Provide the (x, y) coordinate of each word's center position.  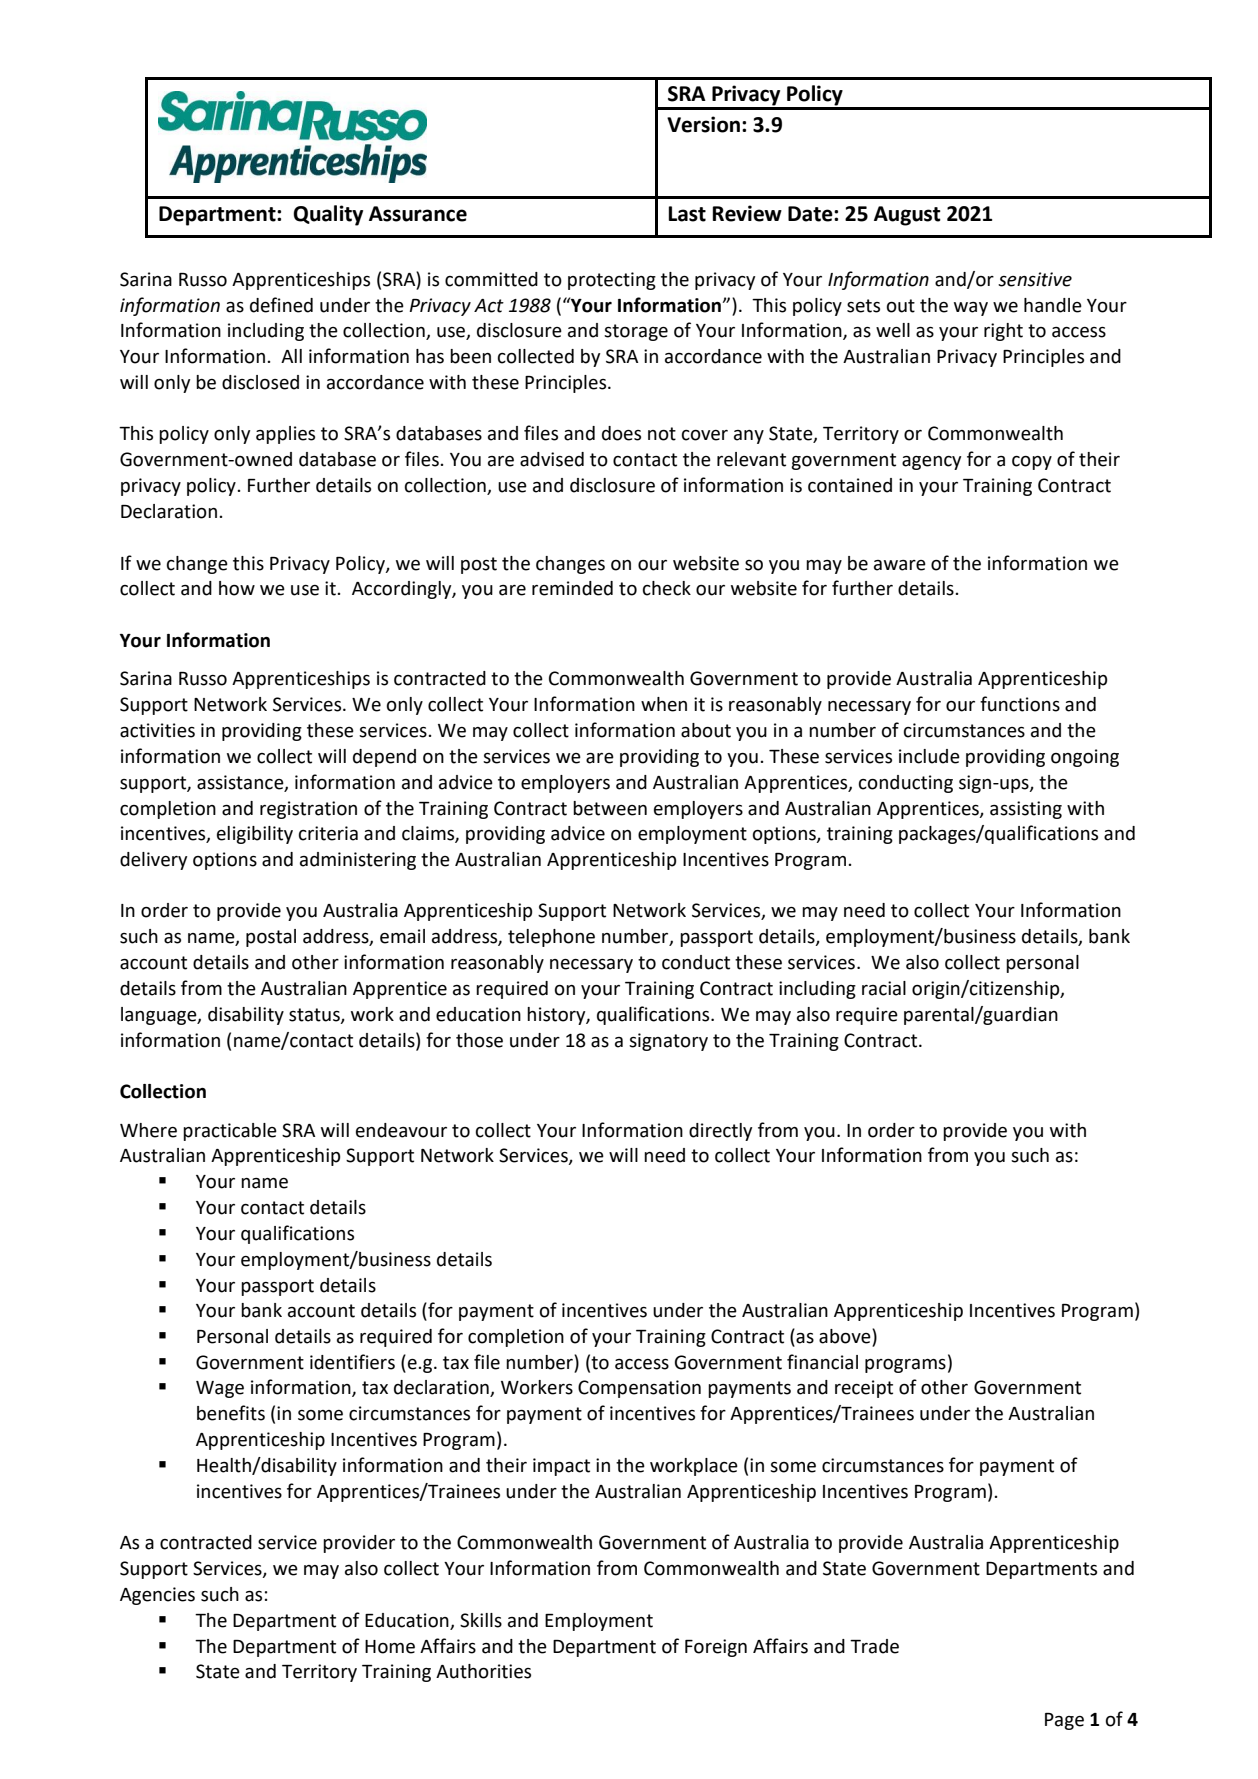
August (907, 216)
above (846, 1337)
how (237, 588)
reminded (572, 588)
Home (390, 1647)
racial (884, 988)
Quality (328, 215)
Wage (220, 1389)
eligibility (255, 835)
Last (687, 214)
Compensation (639, 1389)
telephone (551, 938)
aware (900, 565)
